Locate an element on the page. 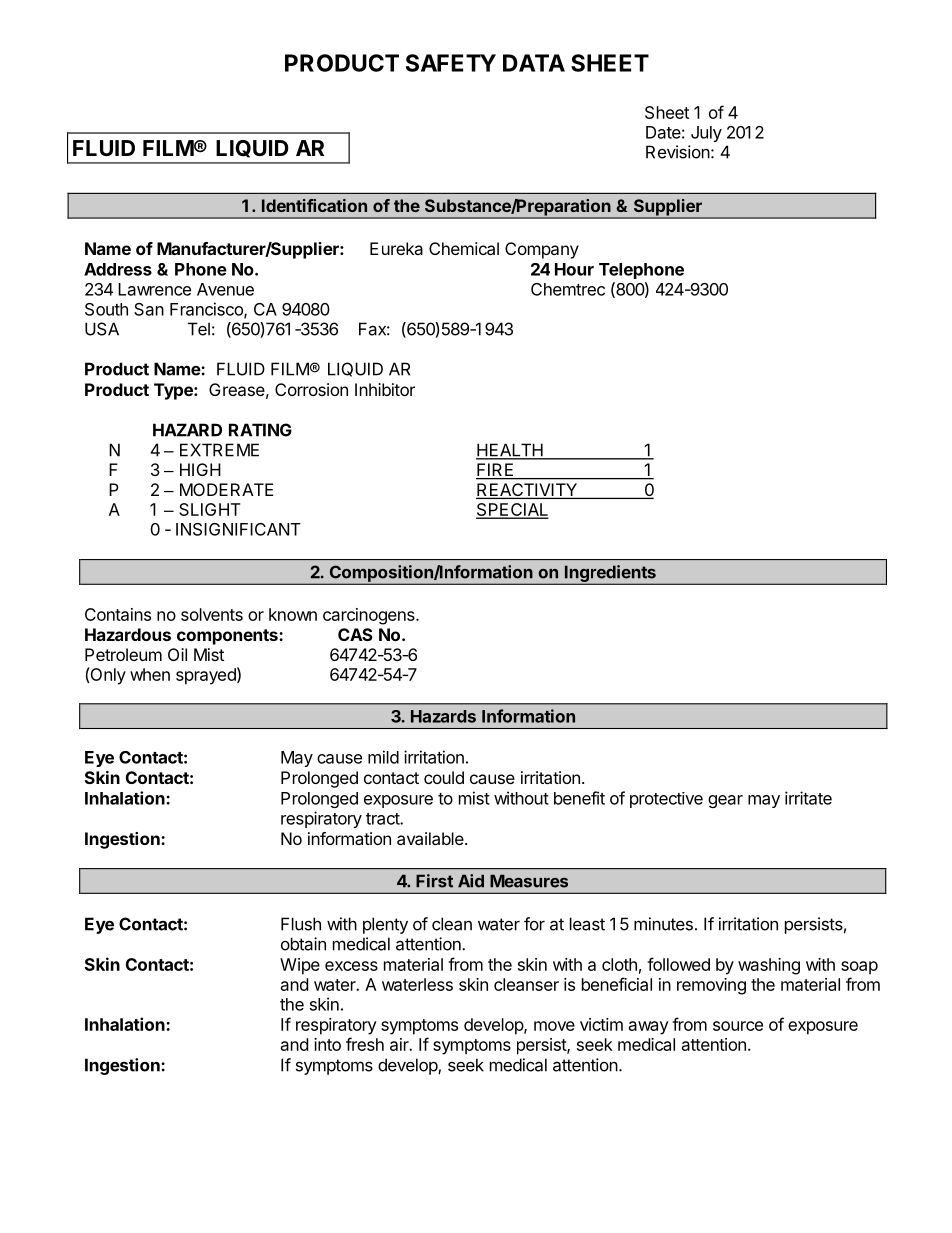 The image size is (952, 1233). source is located at coordinates (738, 1026).
